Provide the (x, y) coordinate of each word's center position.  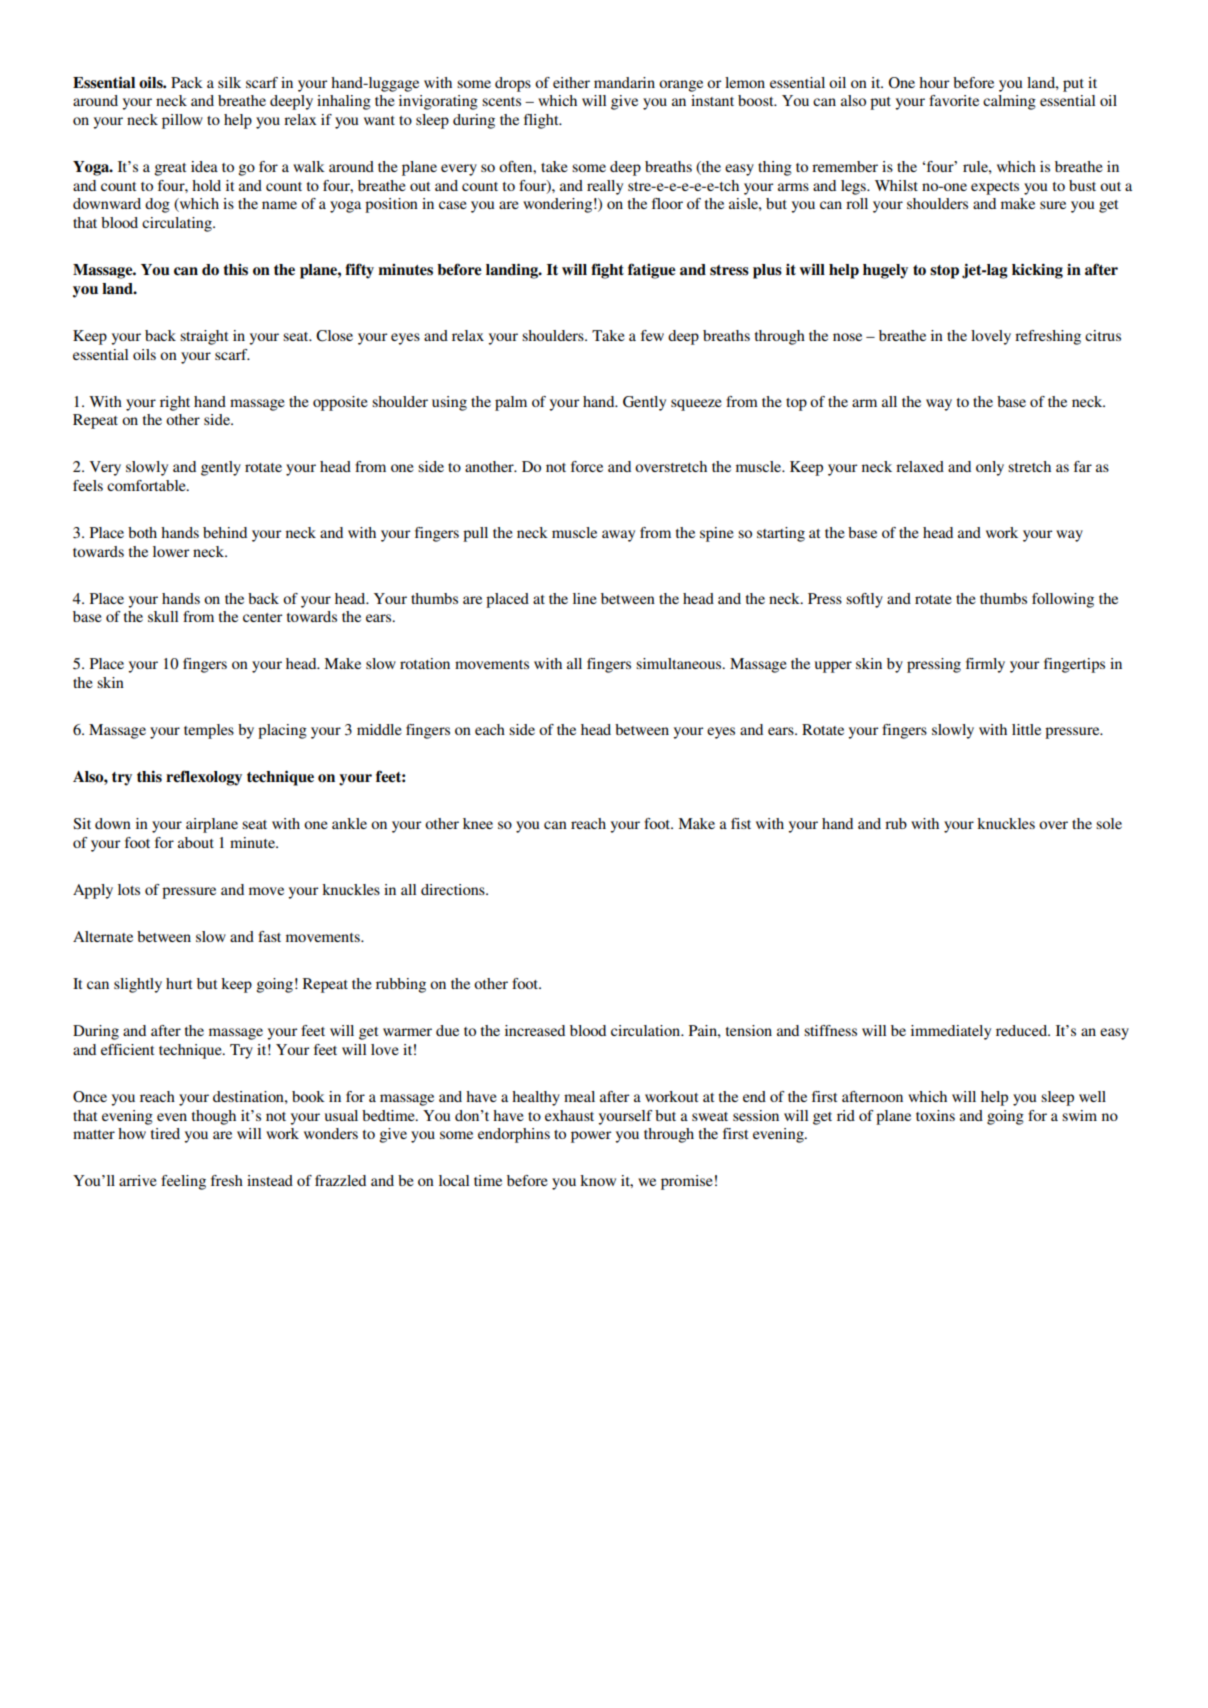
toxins (935, 1115)
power (591, 1137)
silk (229, 82)
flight (542, 121)
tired (165, 1133)
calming (1009, 102)
